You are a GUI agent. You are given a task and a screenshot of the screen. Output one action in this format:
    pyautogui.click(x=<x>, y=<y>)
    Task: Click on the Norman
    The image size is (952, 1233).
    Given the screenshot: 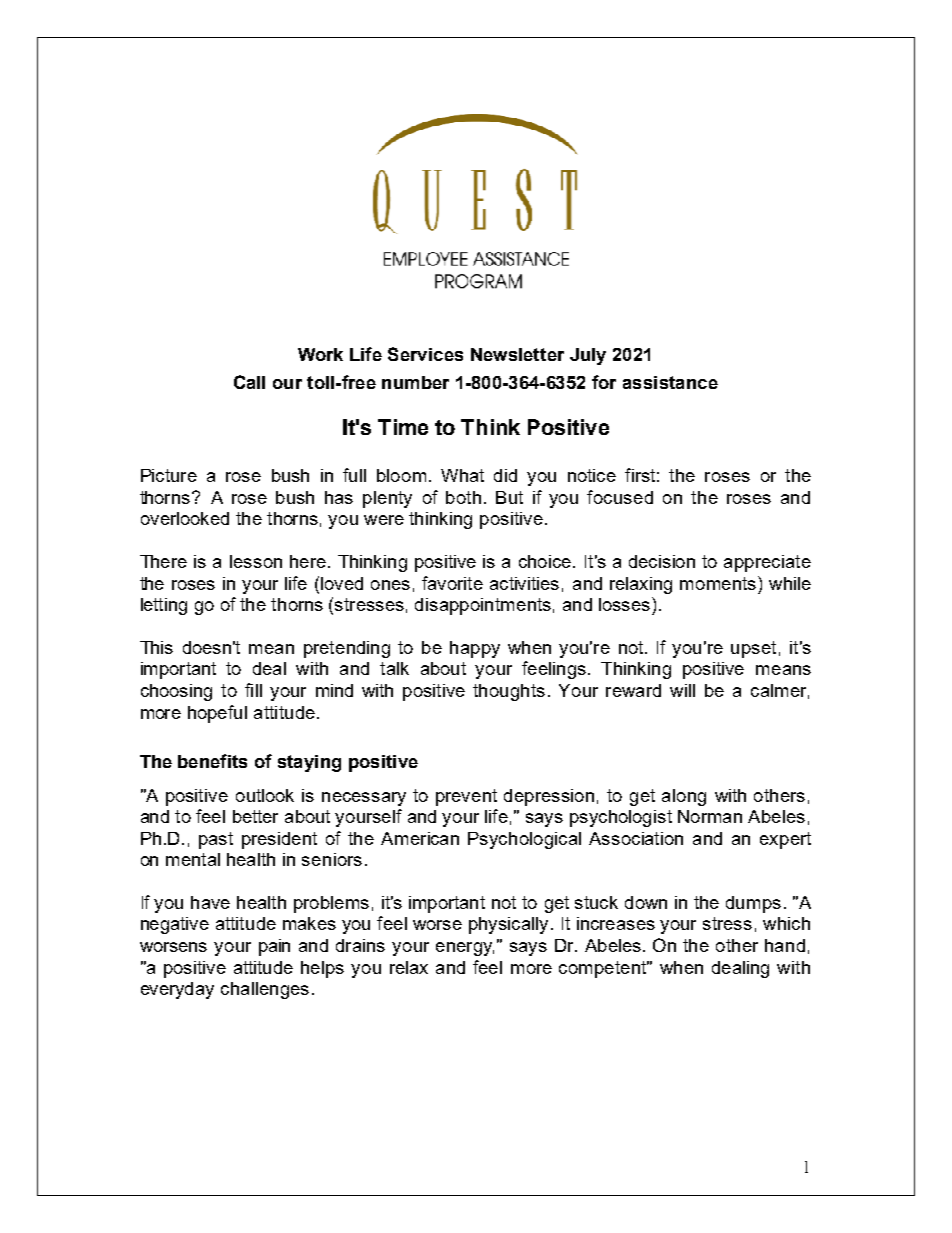 What is the action you would take?
    pyautogui.click(x=710, y=816)
